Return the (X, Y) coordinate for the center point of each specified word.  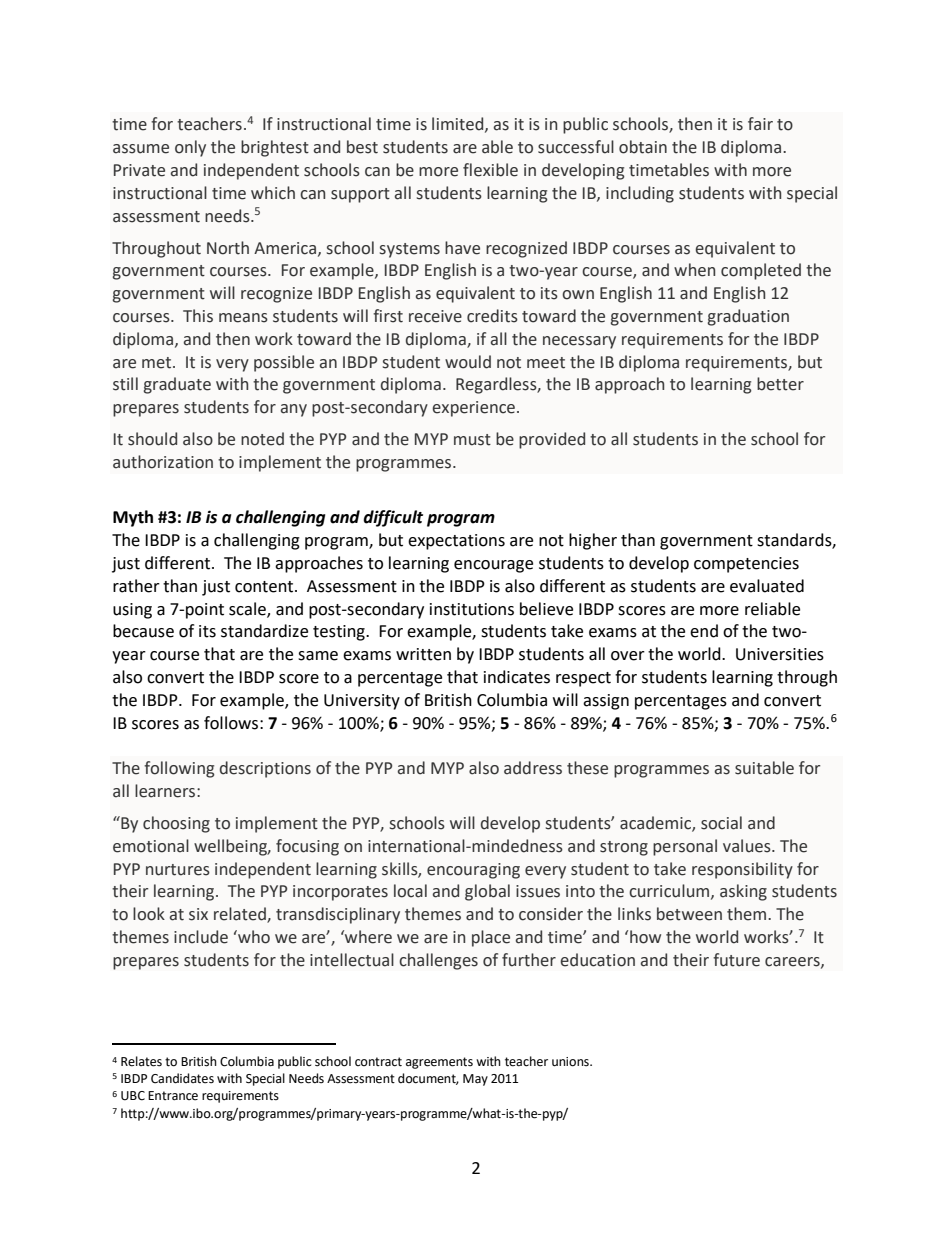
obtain (643, 147)
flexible (490, 170)
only (190, 148)
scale (248, 609)
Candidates (182, 1078)
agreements (439, 1063)
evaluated (767, 586)
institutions (472, 609)
